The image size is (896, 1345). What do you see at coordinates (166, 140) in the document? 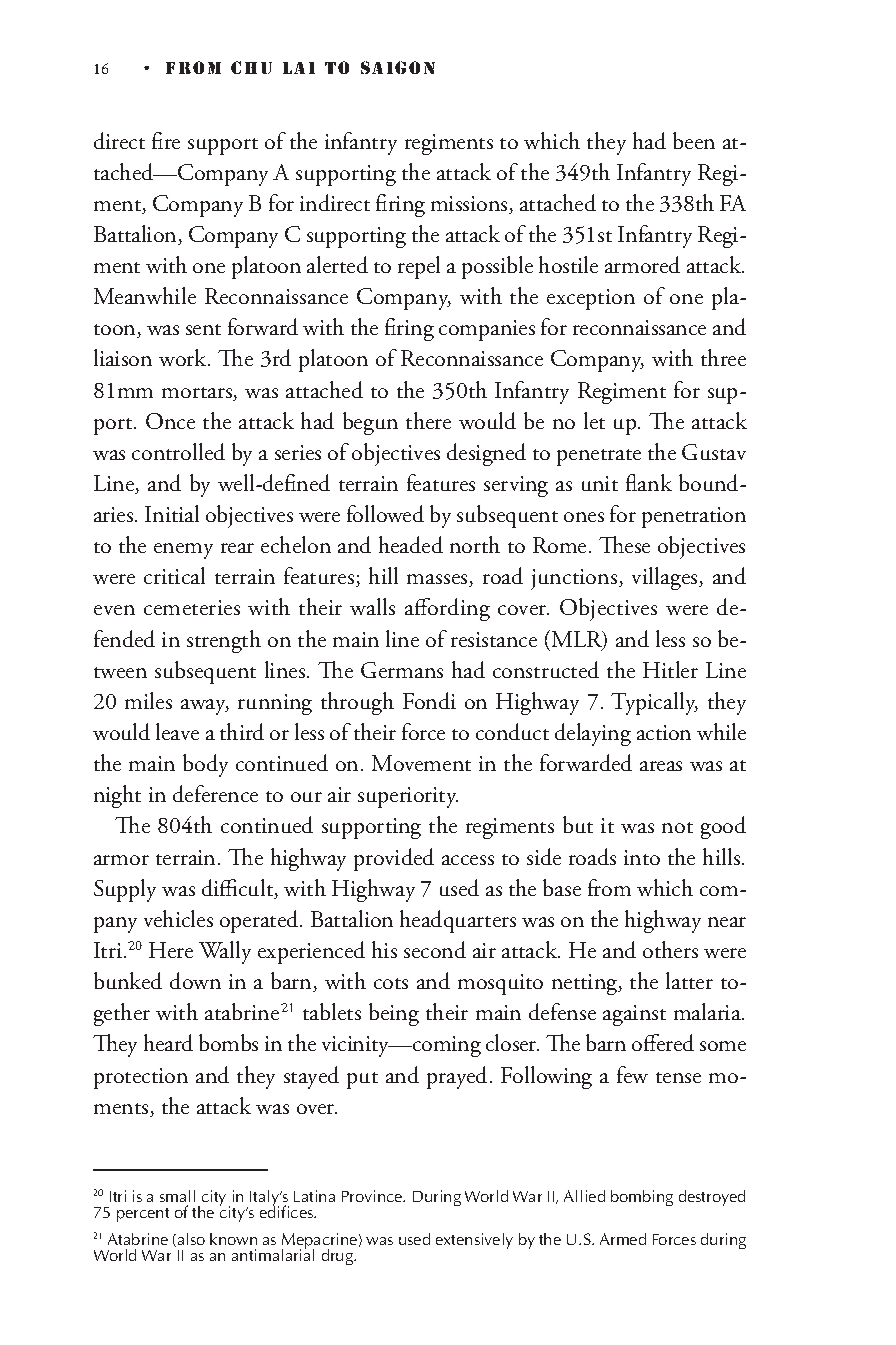
I see `fire` at bounding box center [166, 140].
